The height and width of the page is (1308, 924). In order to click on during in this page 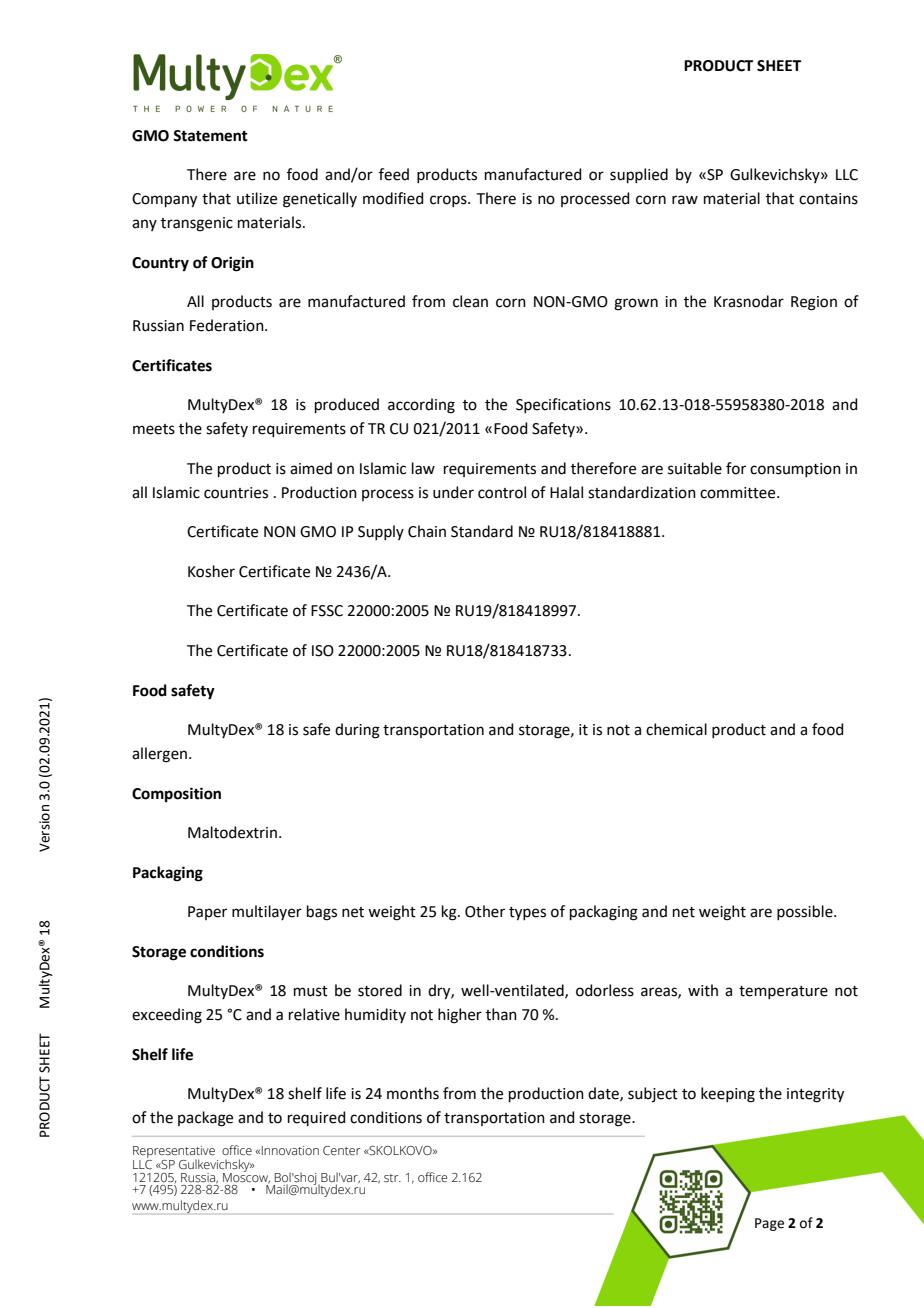, I will do `click(357, 731)`.
